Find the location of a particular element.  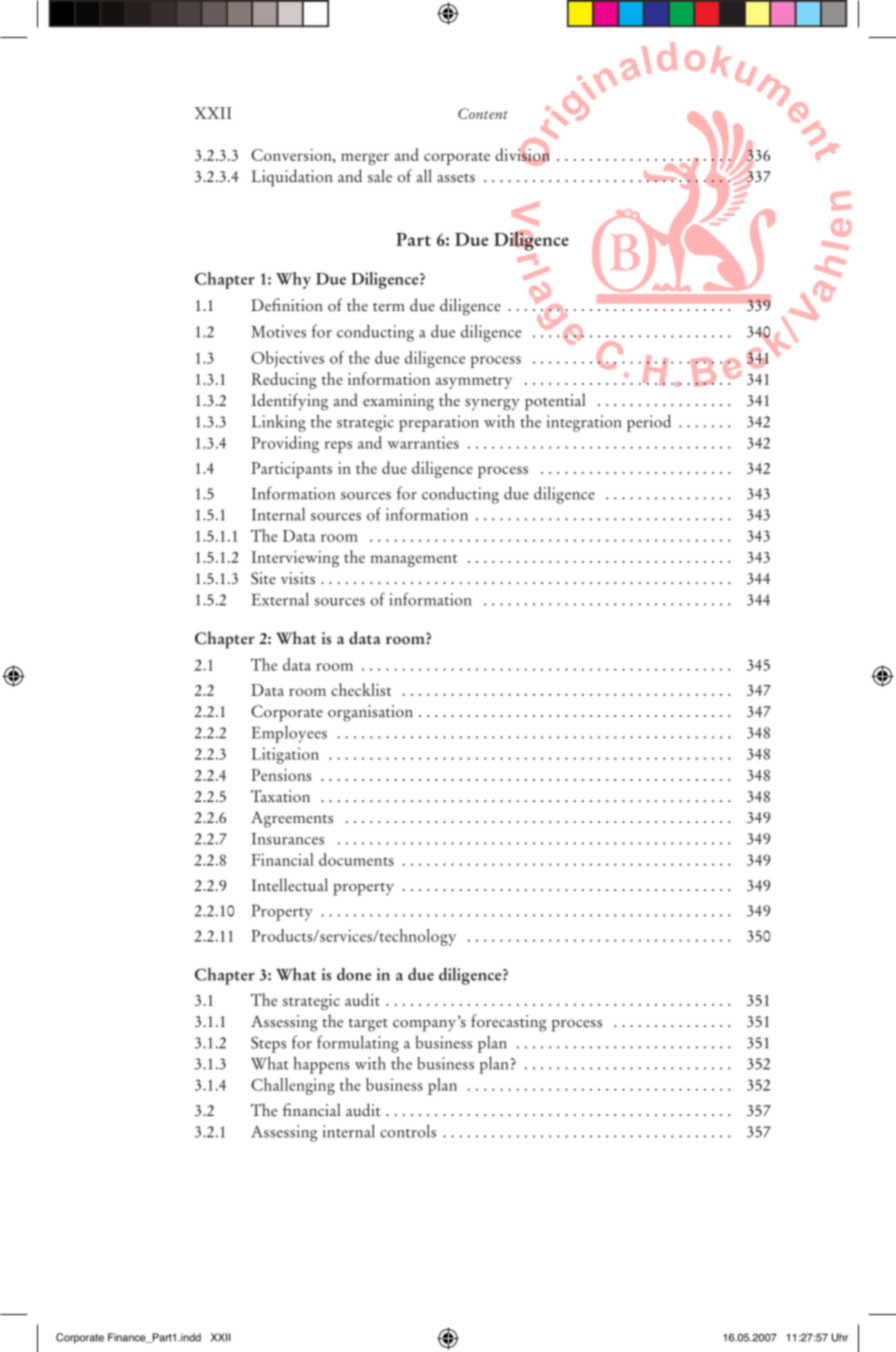

management is located at coordinates (414, 560).
